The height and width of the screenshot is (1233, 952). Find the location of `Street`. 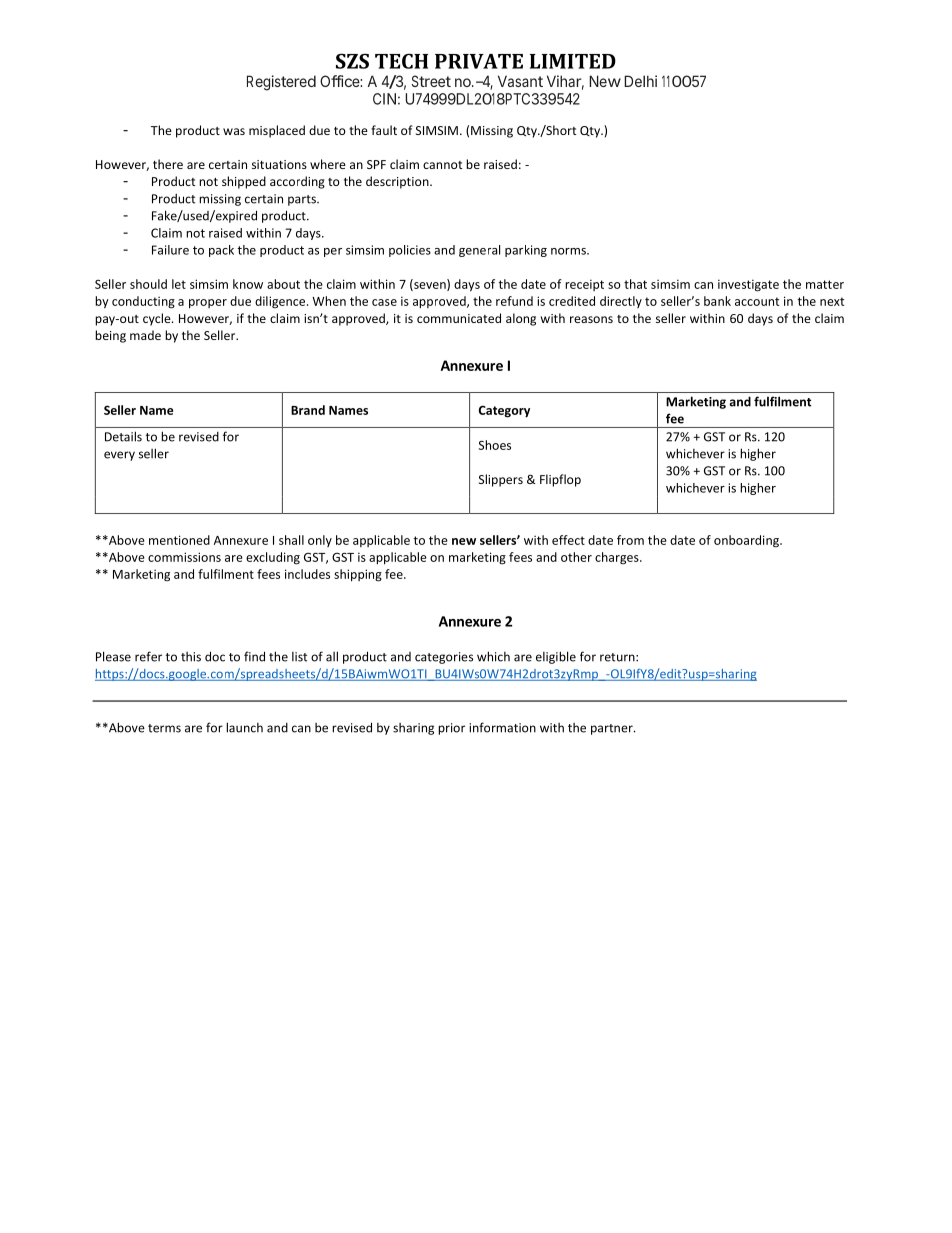

Street is located at coordinates (431, 81).
